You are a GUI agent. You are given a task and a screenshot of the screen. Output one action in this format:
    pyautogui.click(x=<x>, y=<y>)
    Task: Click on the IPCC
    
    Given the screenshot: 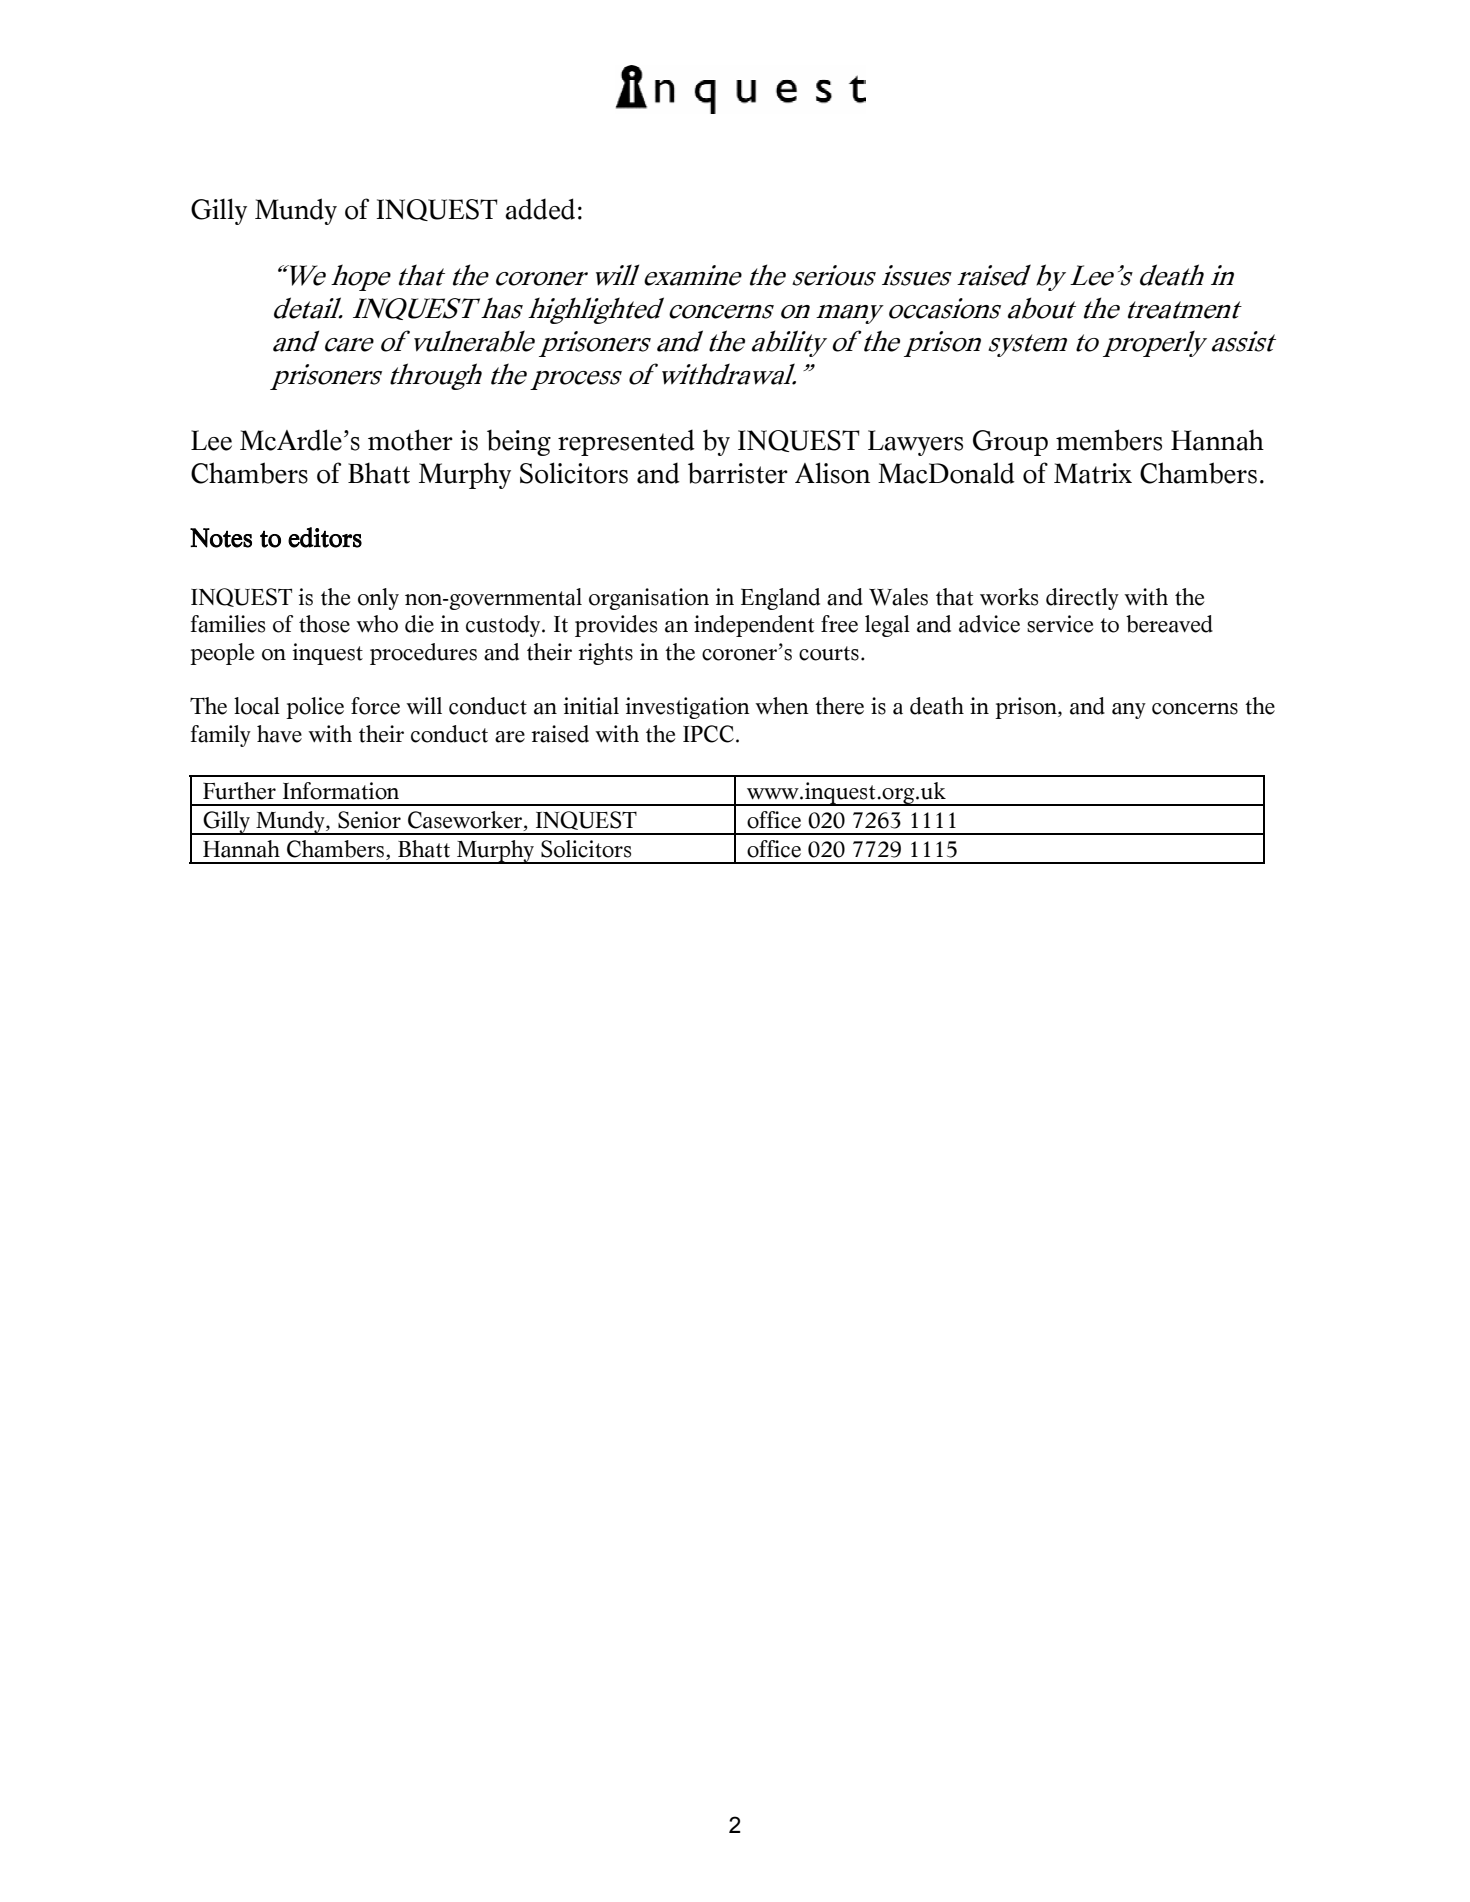 What is the action you would take?
    pyautogui.click(x=708, y=734)
